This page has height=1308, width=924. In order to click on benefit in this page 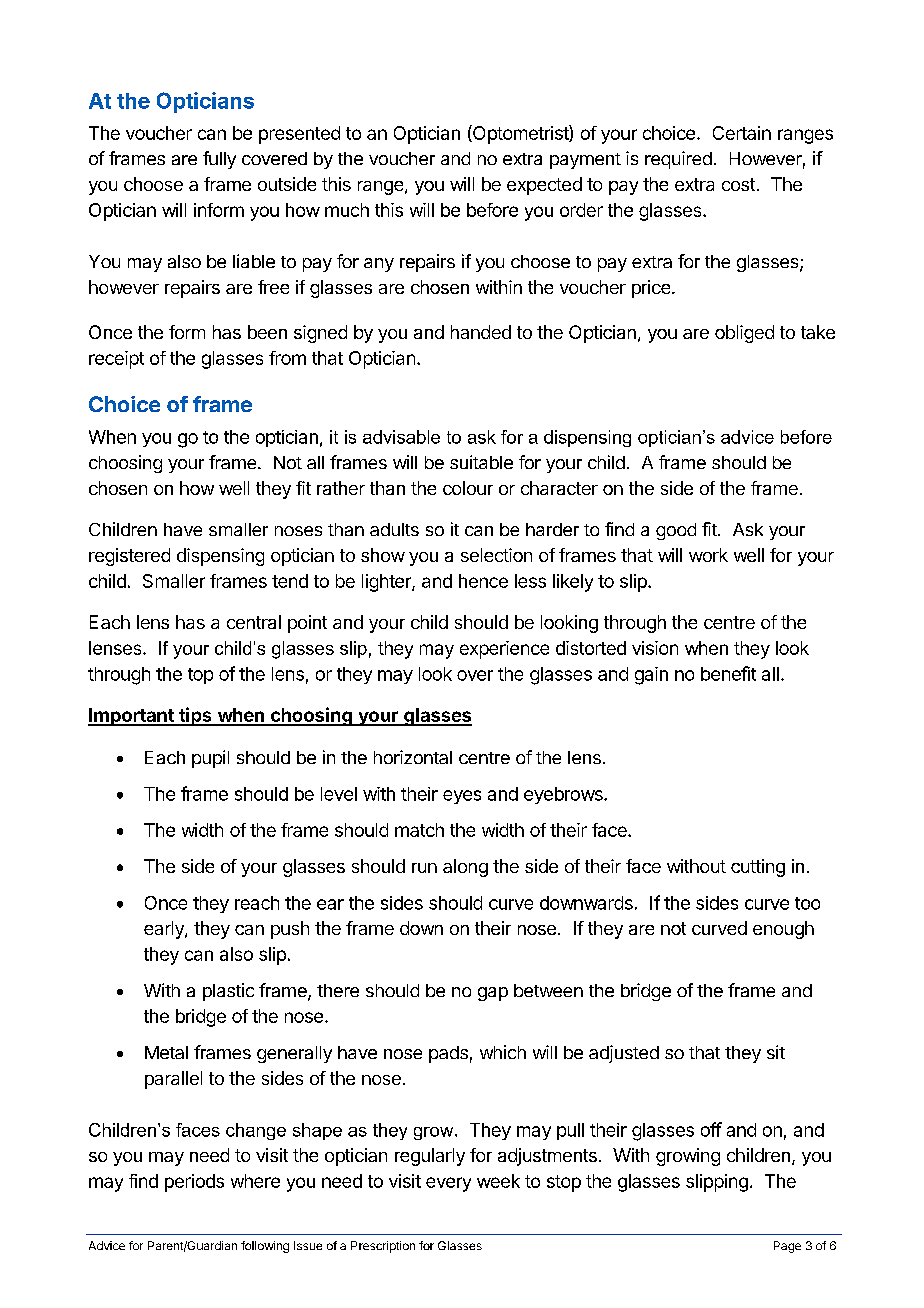, I will do `click(728, 673)`.
